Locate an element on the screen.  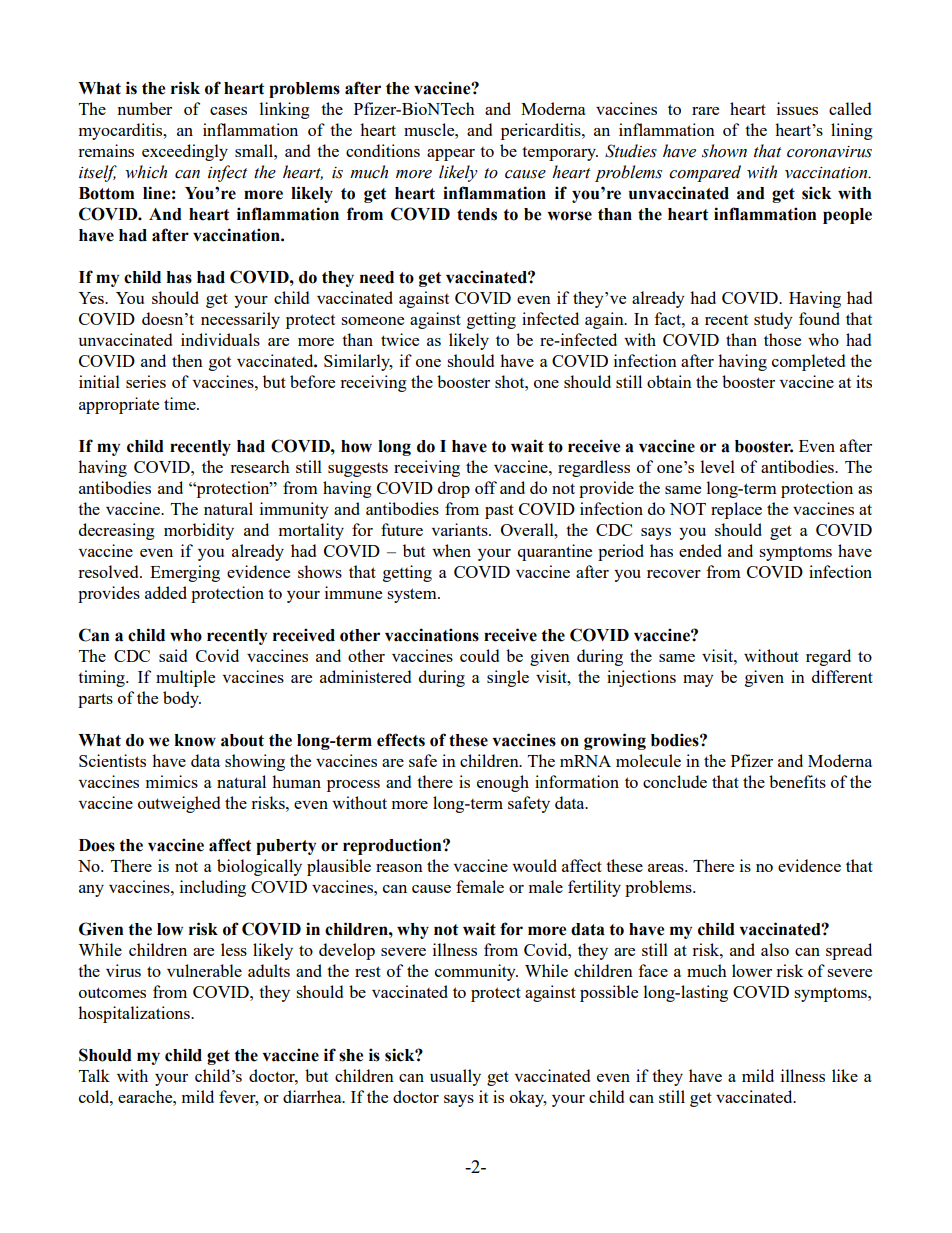
added is located at coordinates (166, 592).
